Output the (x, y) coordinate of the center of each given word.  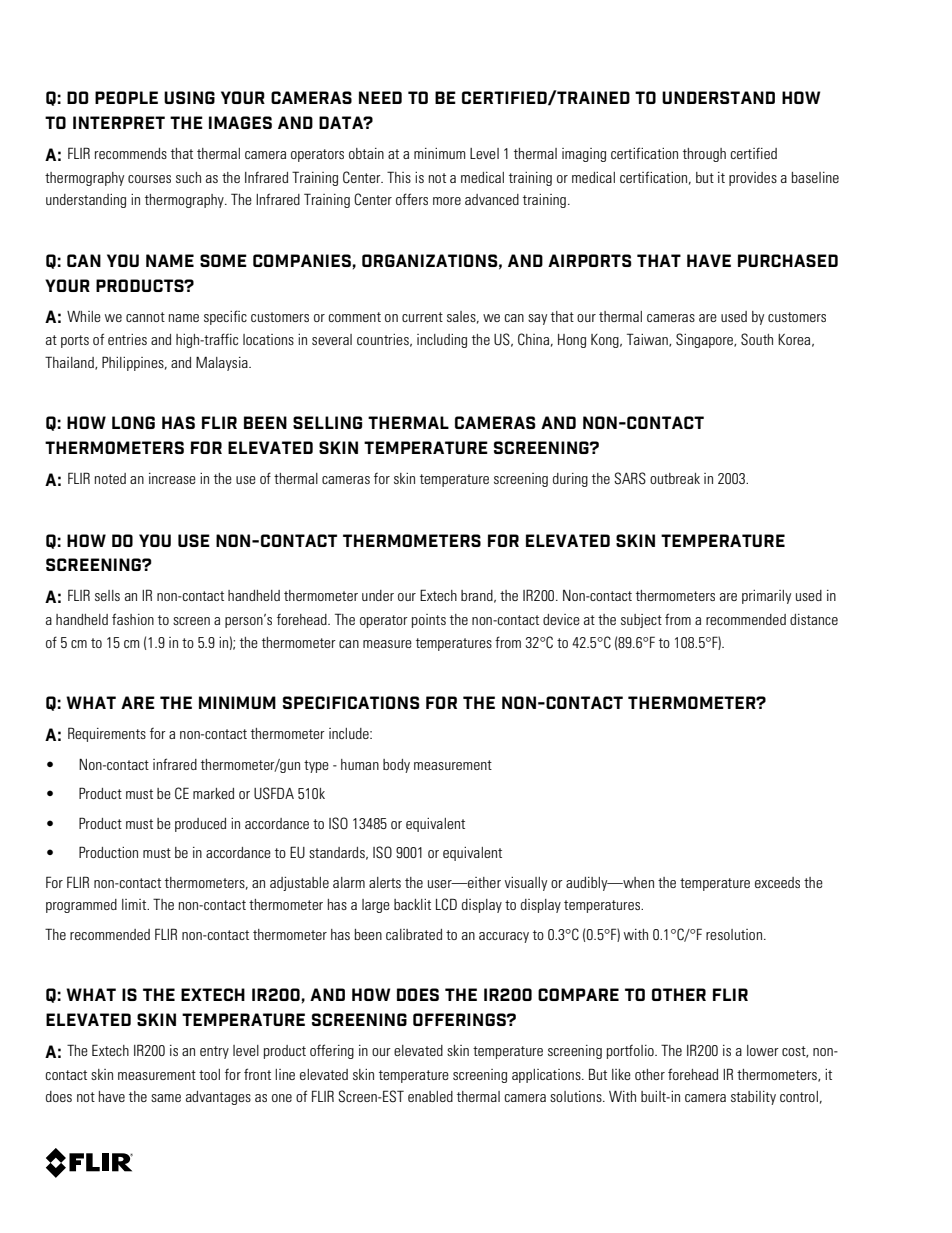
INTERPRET (119, 122)
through (704, 155)
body (396, 766)
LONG (133, 422)
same (166, 1098)
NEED (380, 97)
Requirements (107, 734)
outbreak (675, 478)
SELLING (327, 422)
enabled (430, 1096)
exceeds (777, 882)
